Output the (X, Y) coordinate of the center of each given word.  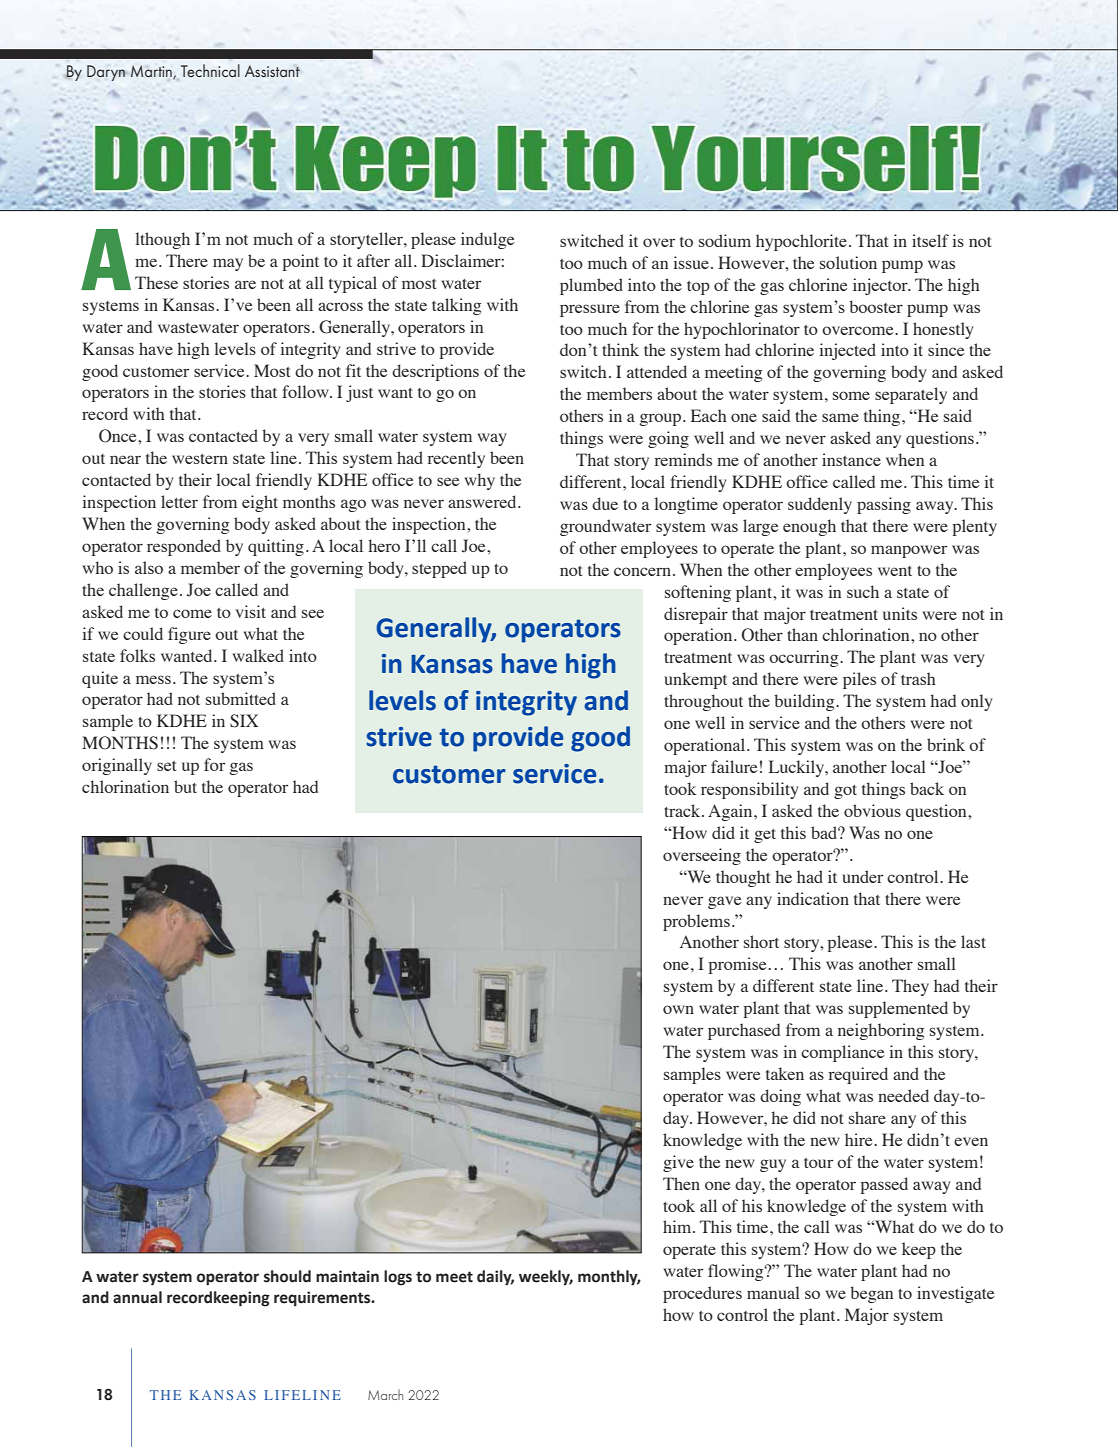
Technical (210, 70)
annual (137, 1297)
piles (859, 680)
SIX (244, 721)
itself (930, 240)
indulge (487, 240)
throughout (703, 702)
